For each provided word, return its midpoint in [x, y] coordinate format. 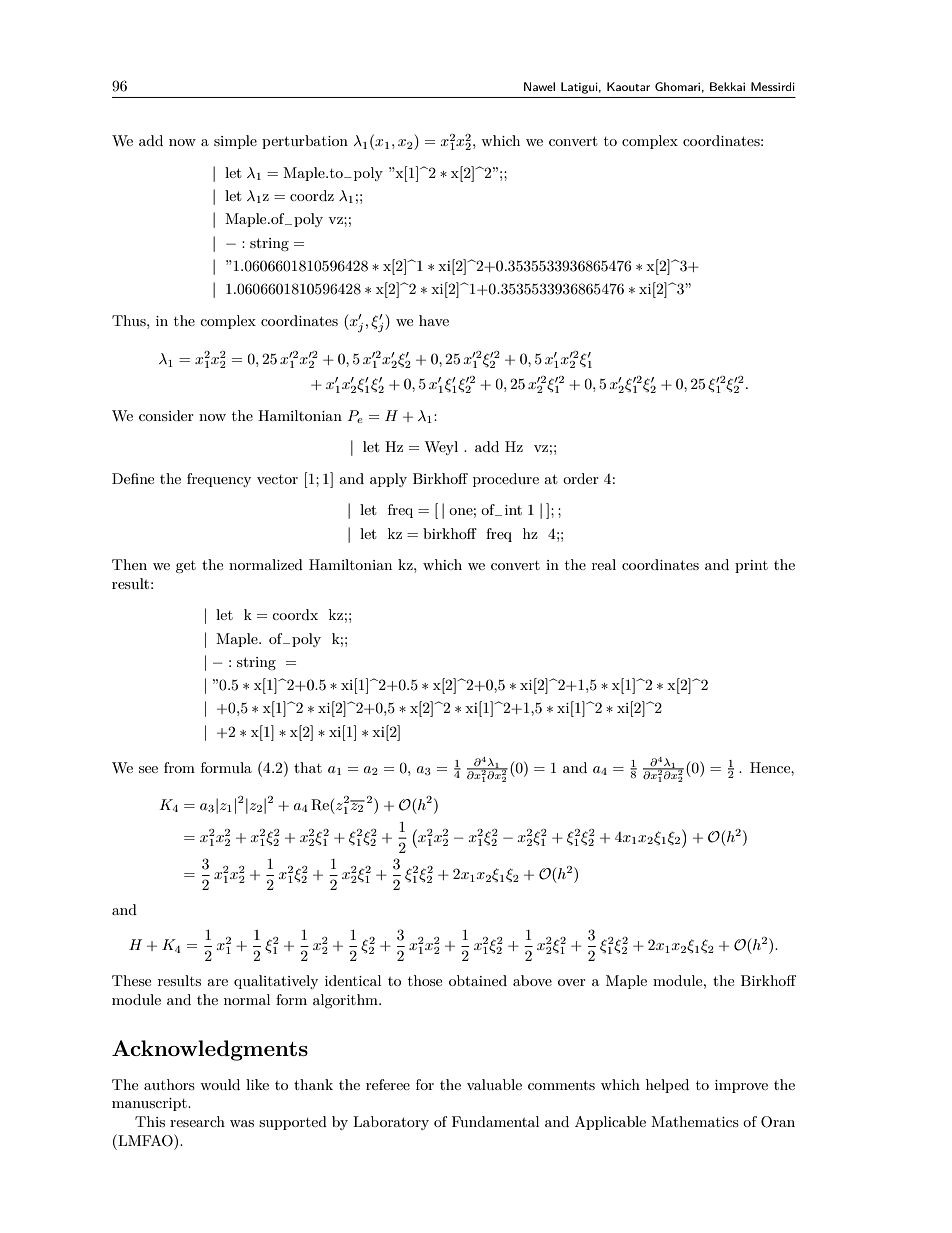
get [186, 567]
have [434, 320]
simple [235, 142]
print [751, 566]
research [197, 1121]
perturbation [305, 142]
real [604, 564]
